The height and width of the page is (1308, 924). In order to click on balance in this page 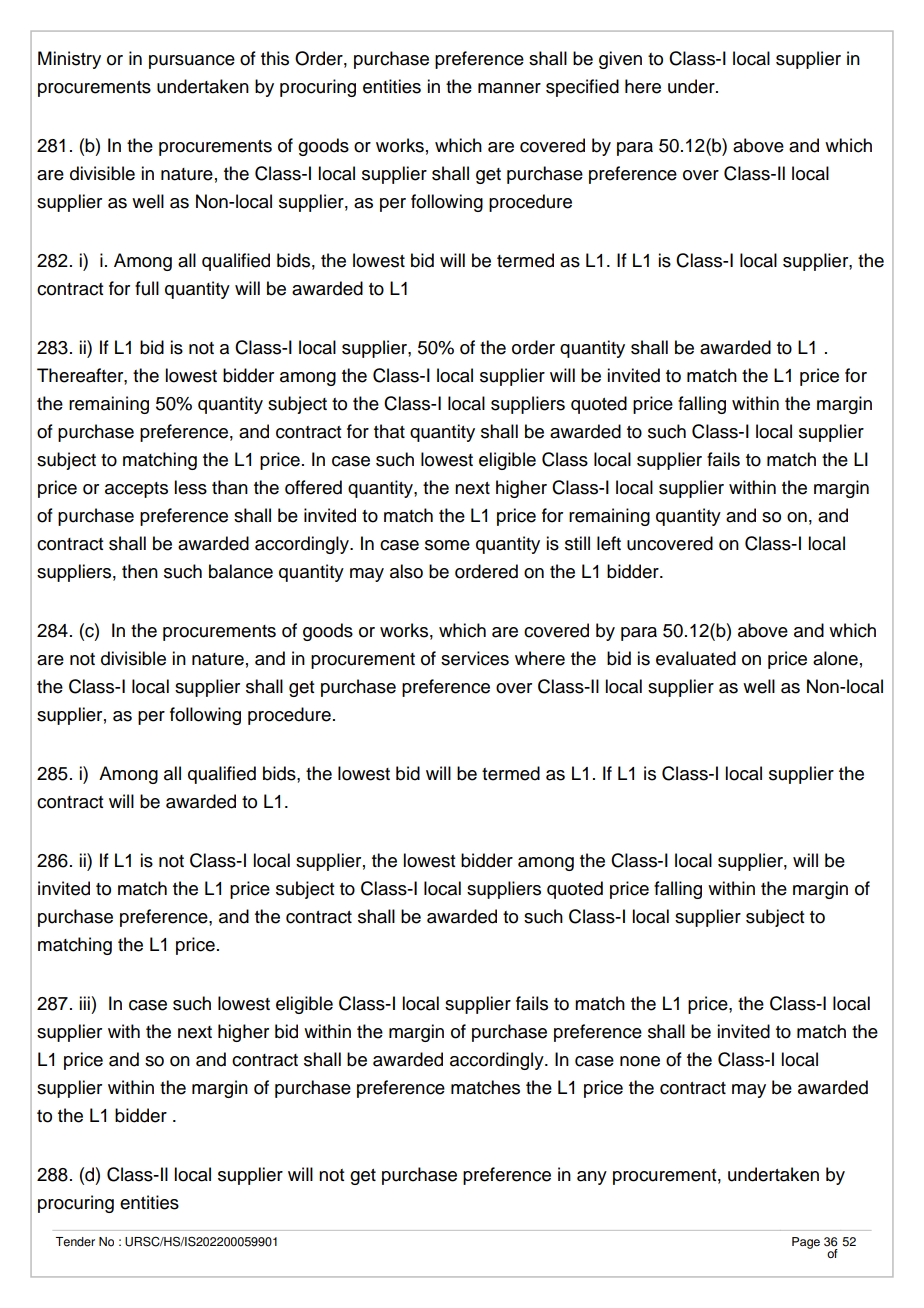, I will do `click(241, 571)`.
